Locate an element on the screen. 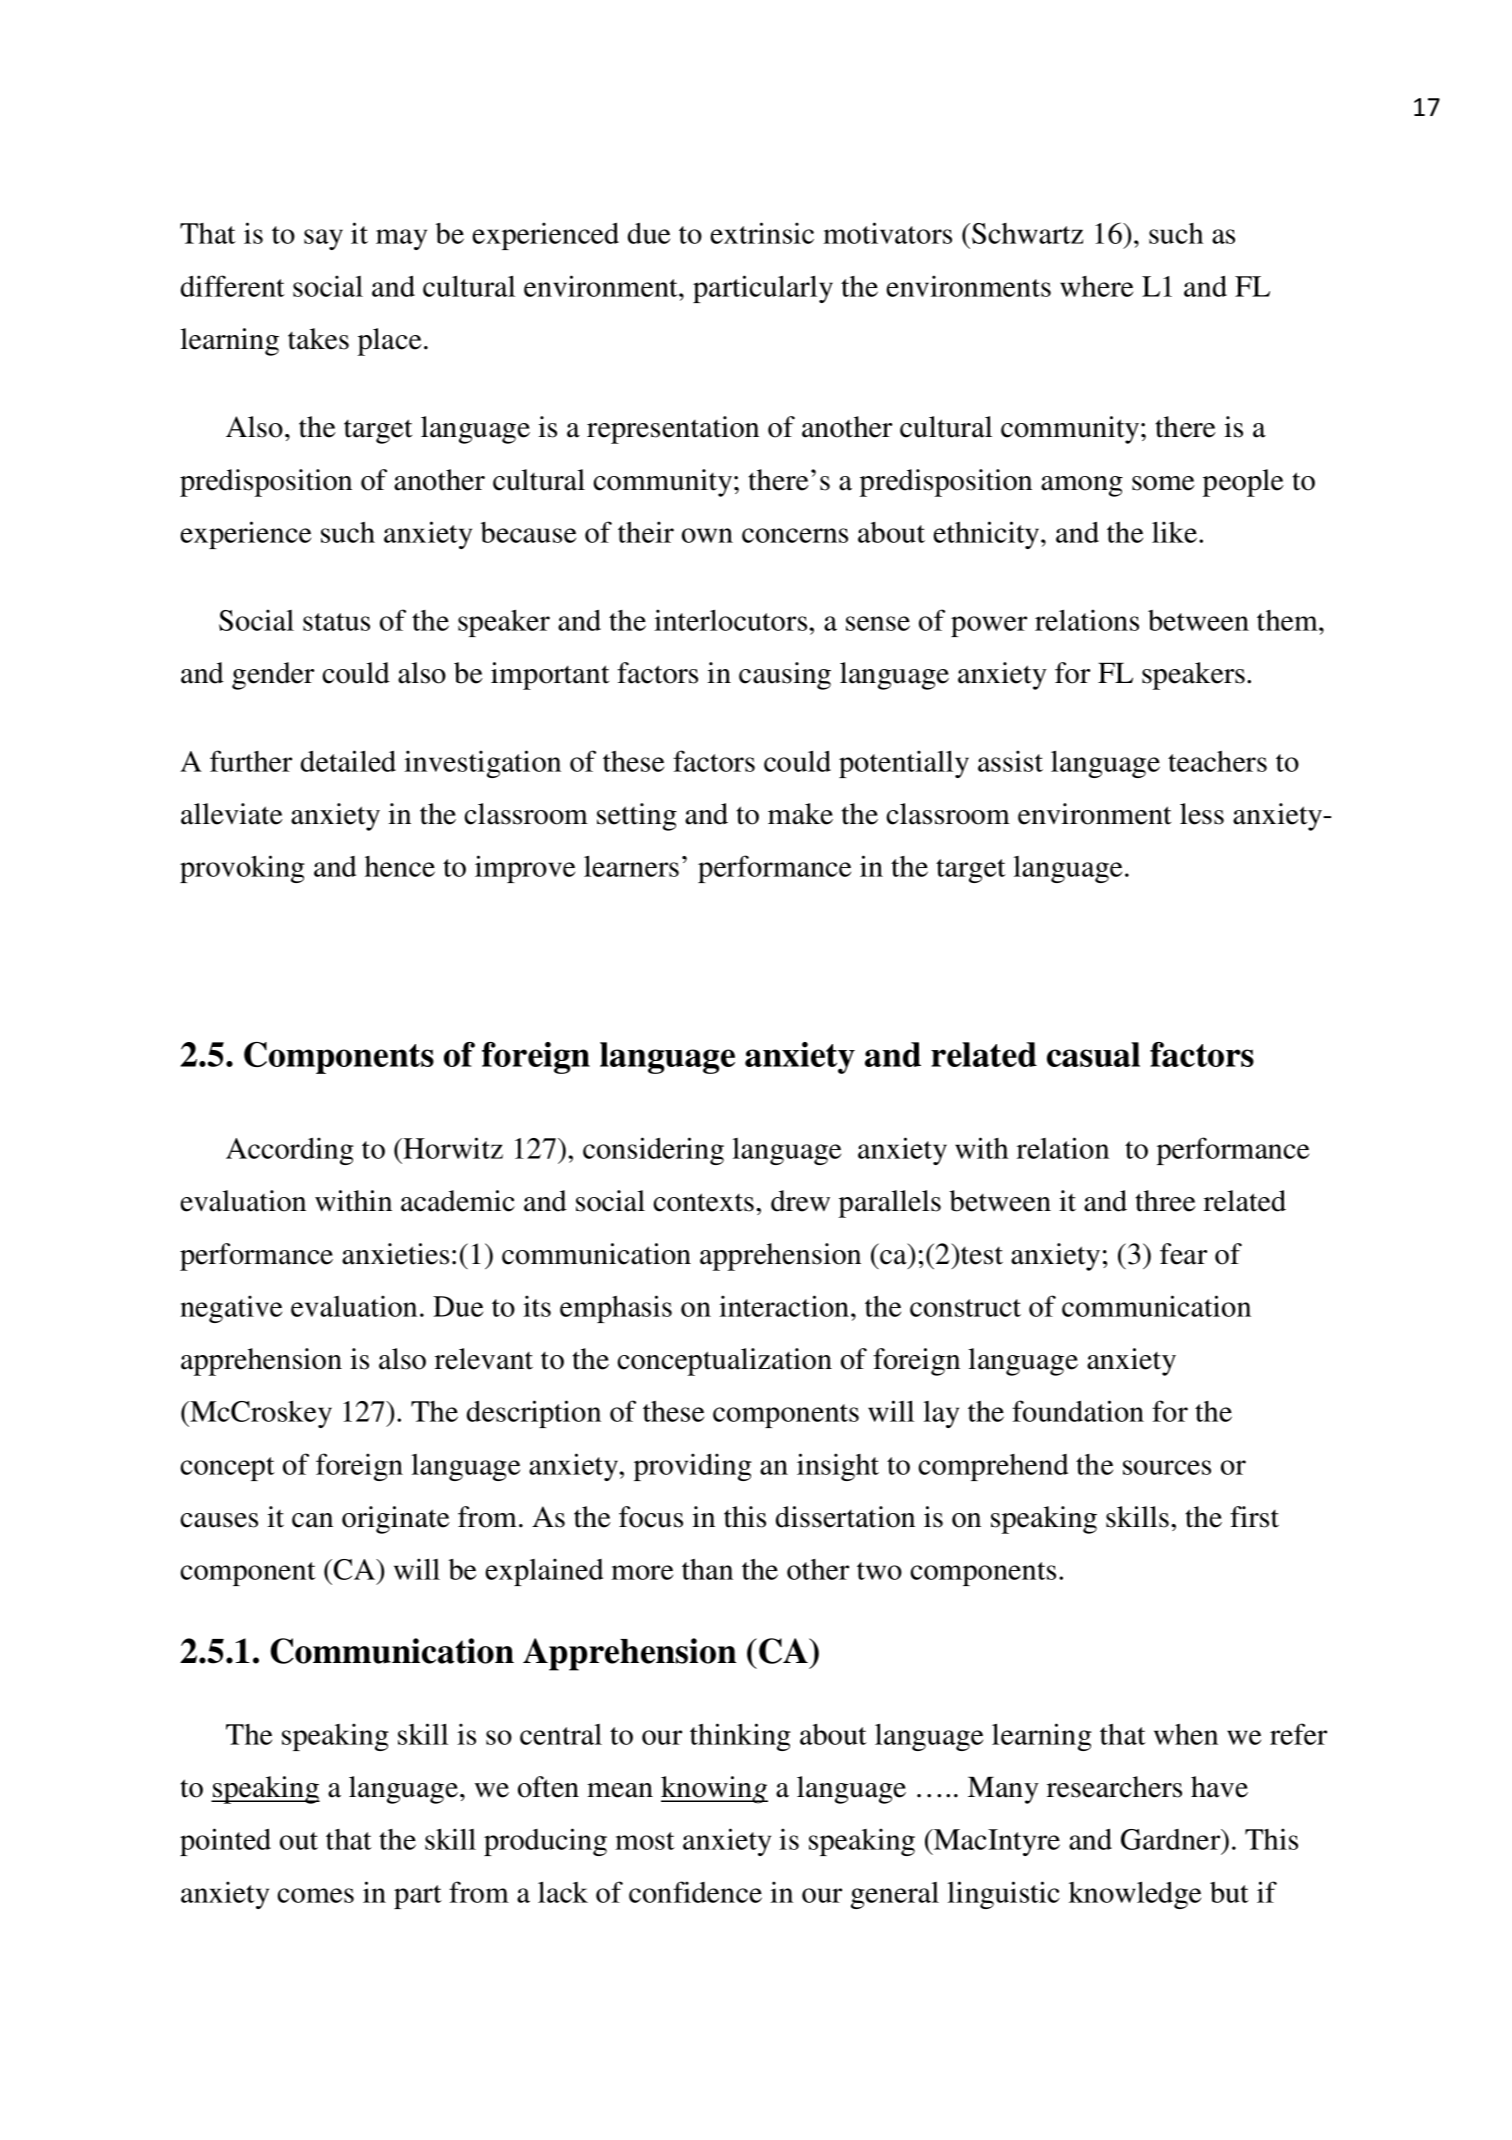 This screenshot has width=1512, height=2140. say is located at coordinates (323, 239).
